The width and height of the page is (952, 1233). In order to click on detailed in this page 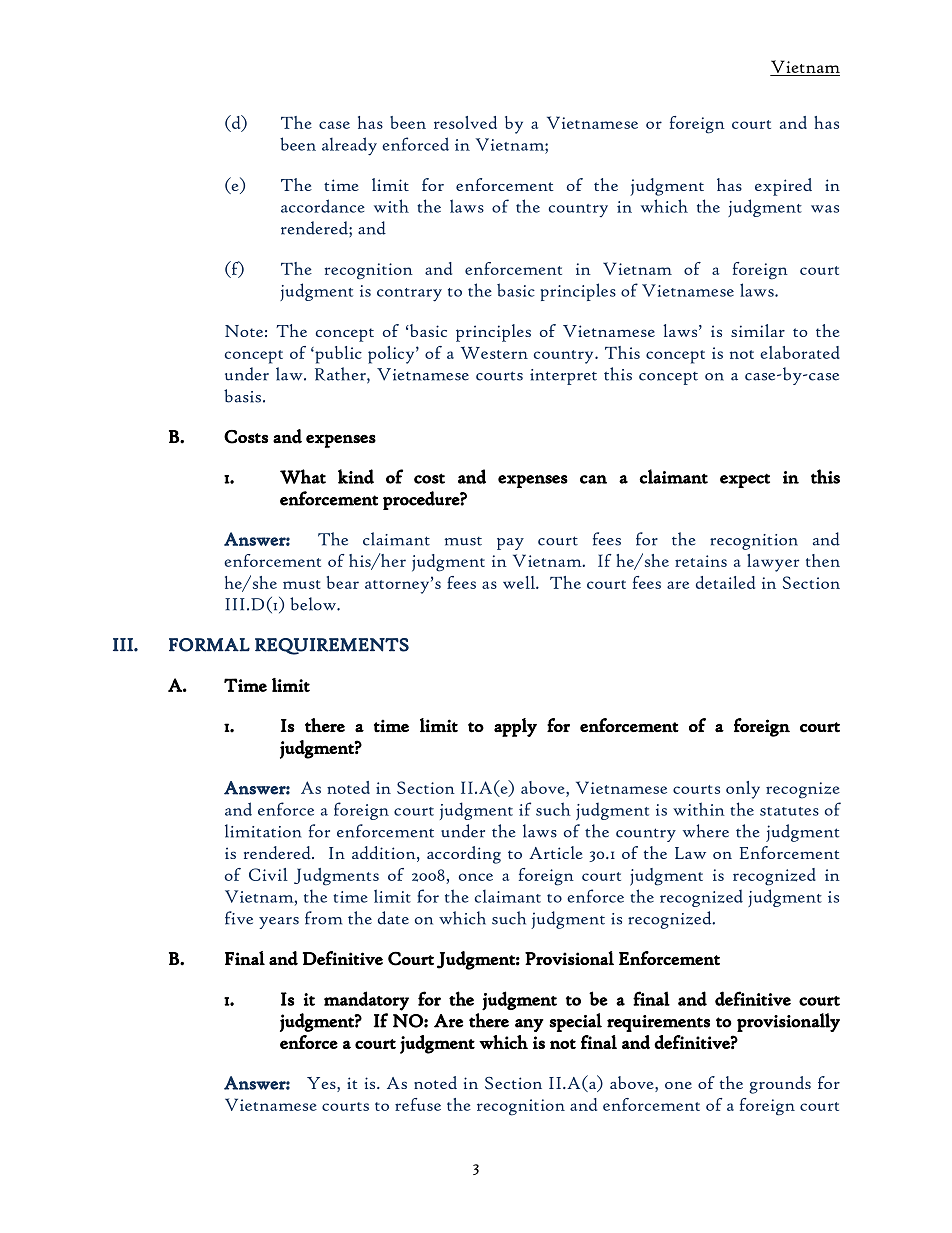, I will do `click(725, 582)`.
